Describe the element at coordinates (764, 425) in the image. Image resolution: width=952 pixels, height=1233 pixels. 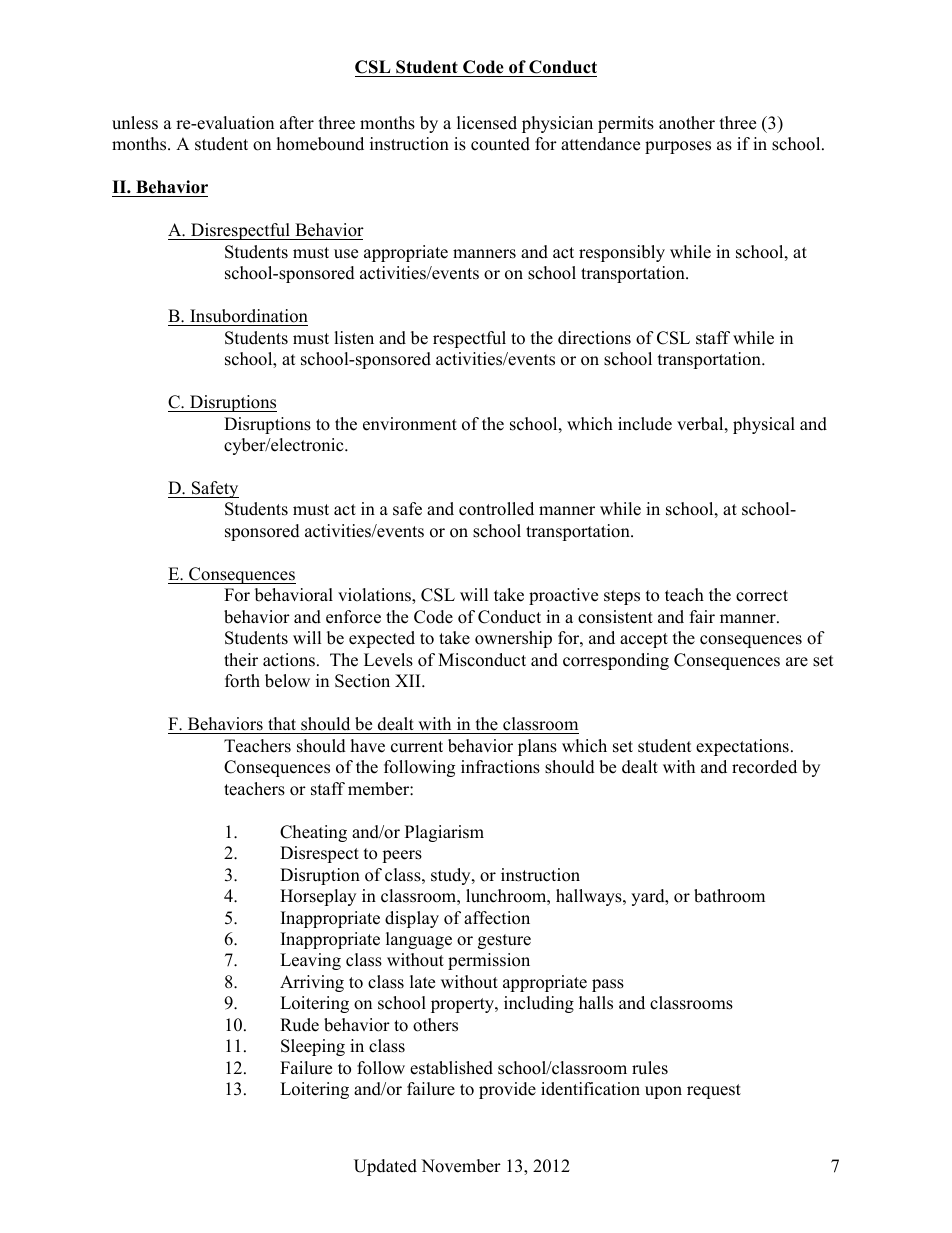
I see `physical` at that location.
